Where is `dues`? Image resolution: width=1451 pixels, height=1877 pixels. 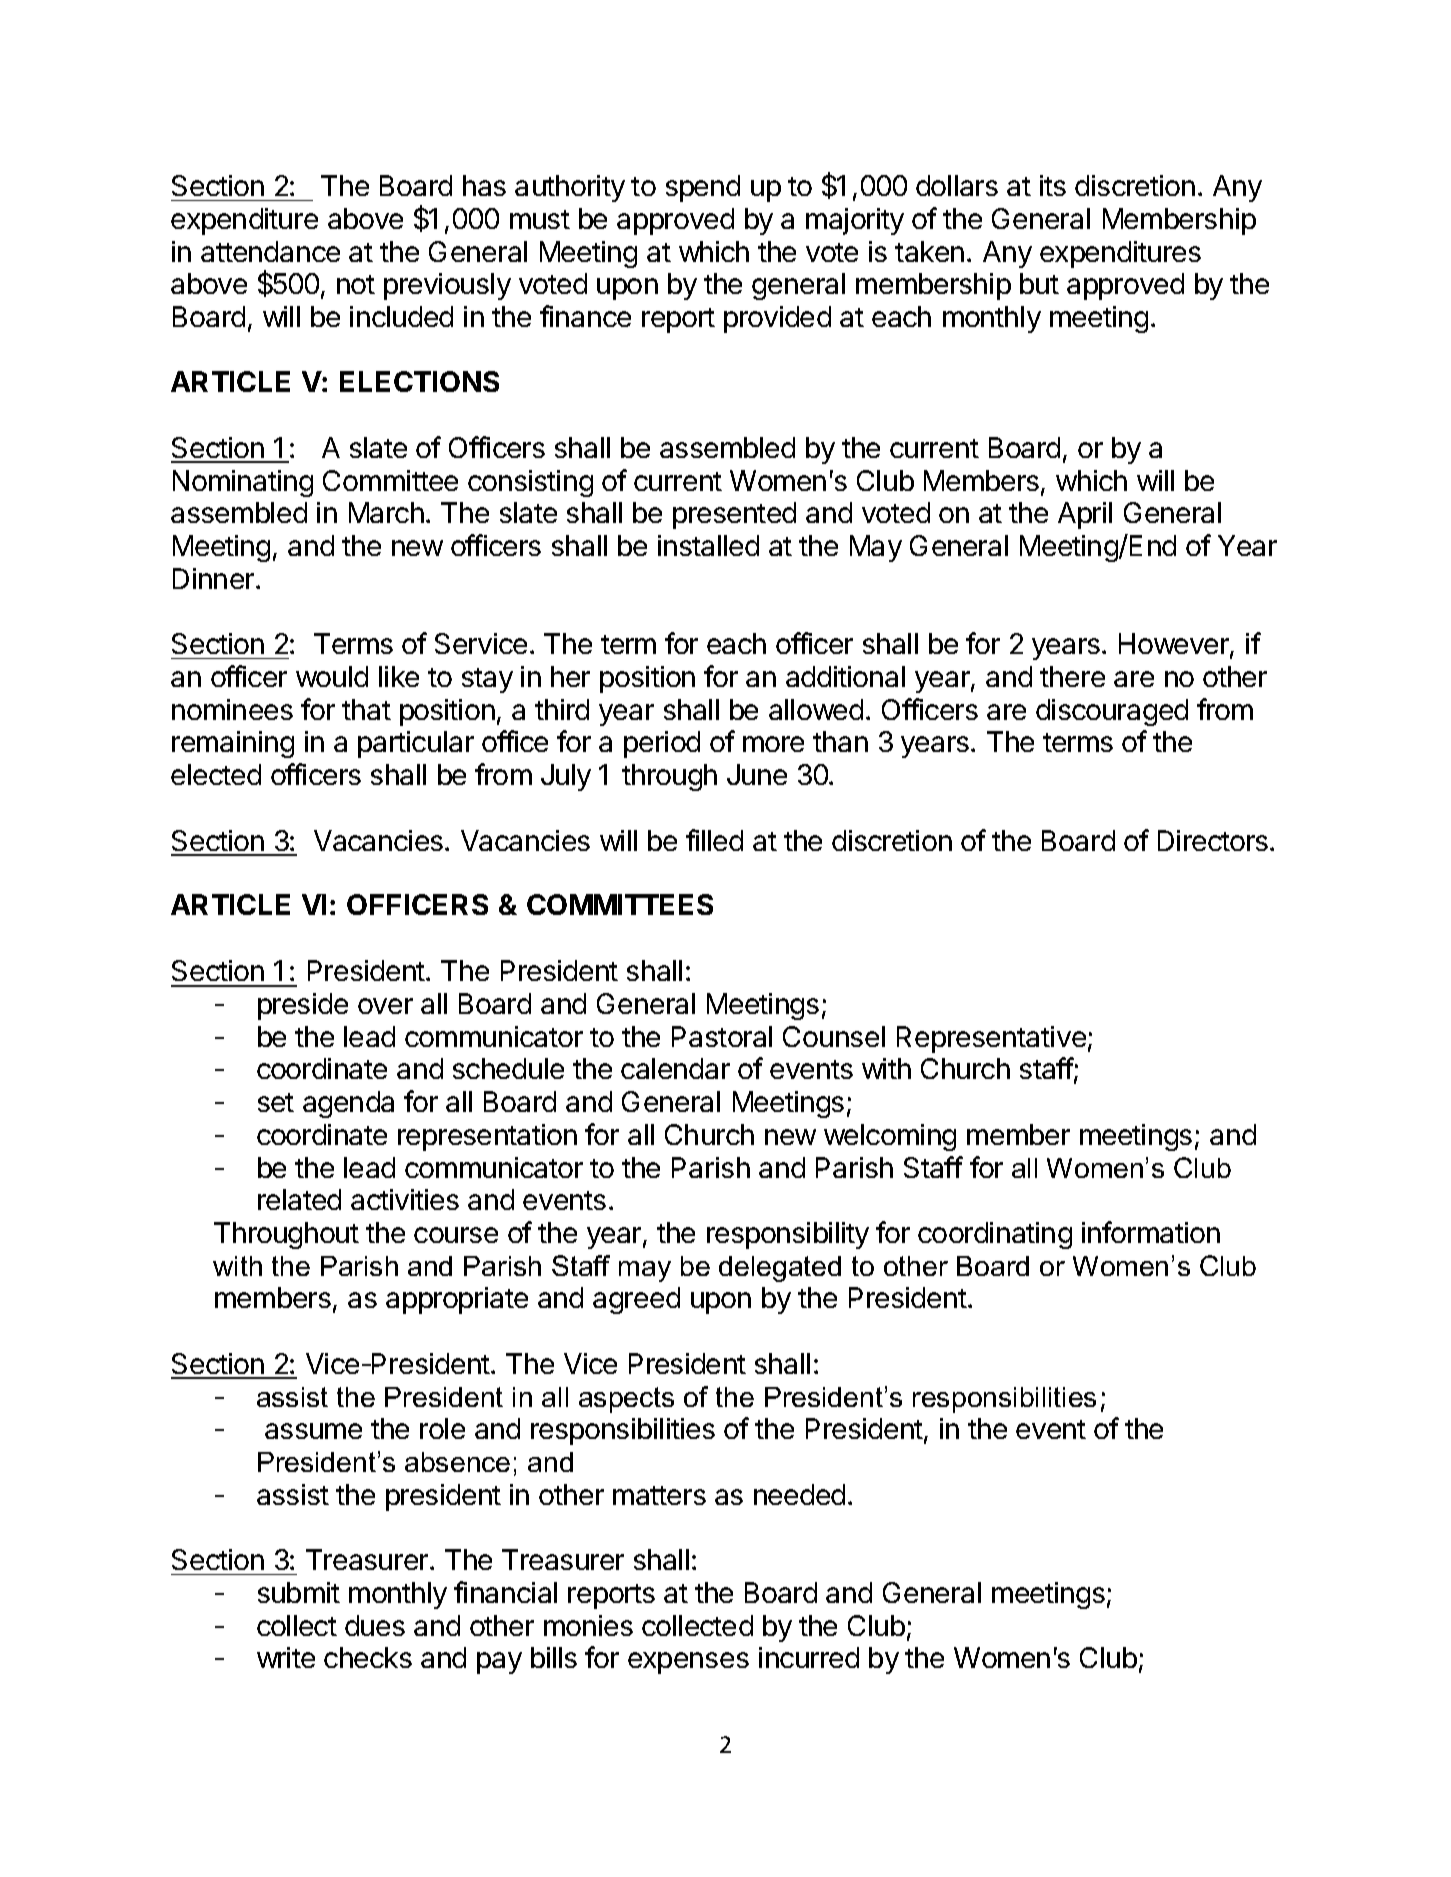 dues is located at coordinates (375, 1625).
